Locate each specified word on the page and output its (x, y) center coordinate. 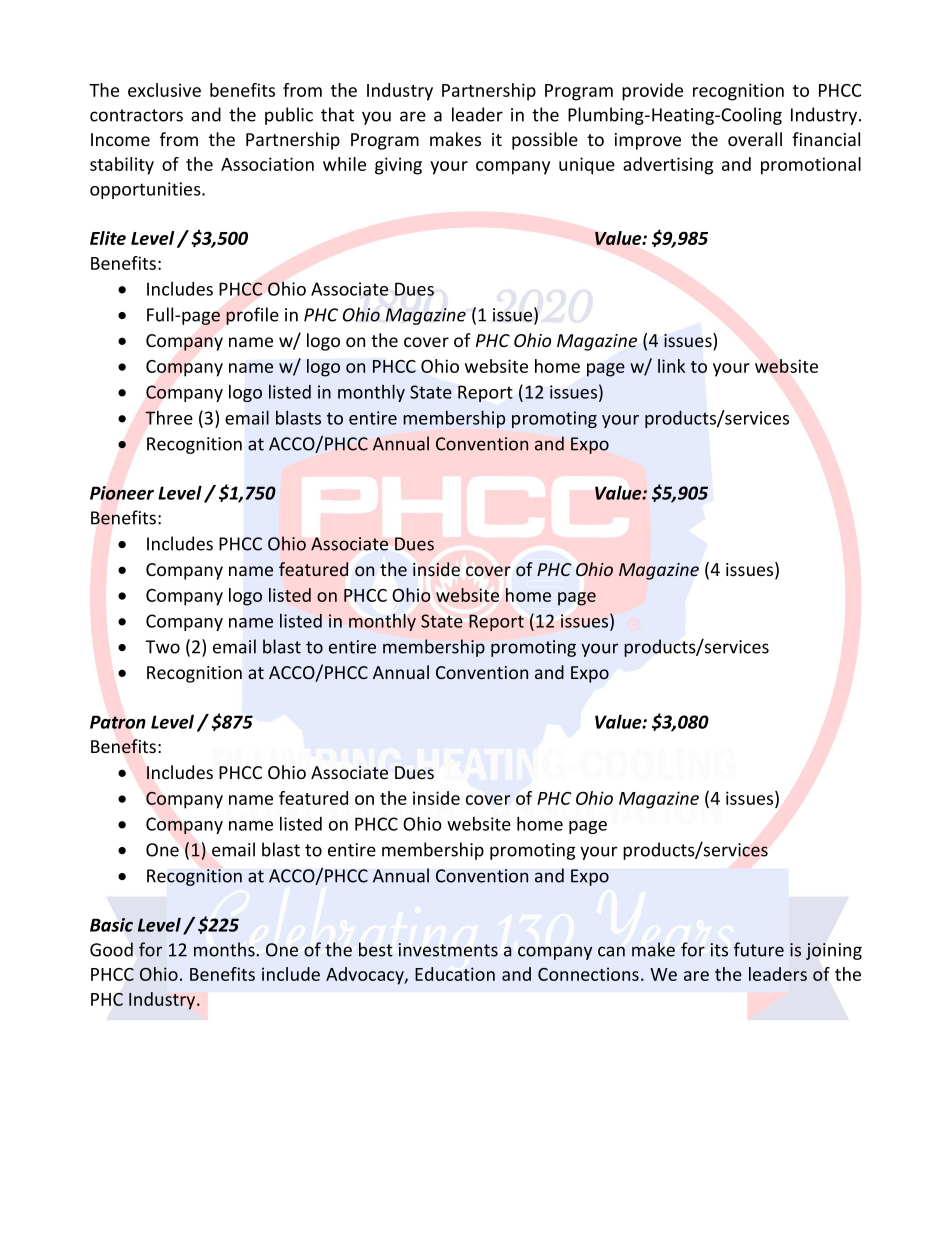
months (225, 949)
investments (448, 950)
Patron (118, 722)
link (671, 366)
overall (755, 139)
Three (169, 417)
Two (162, 647)
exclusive (164, 90)
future (759, 949)
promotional (811, 166)
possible (545, 141)
